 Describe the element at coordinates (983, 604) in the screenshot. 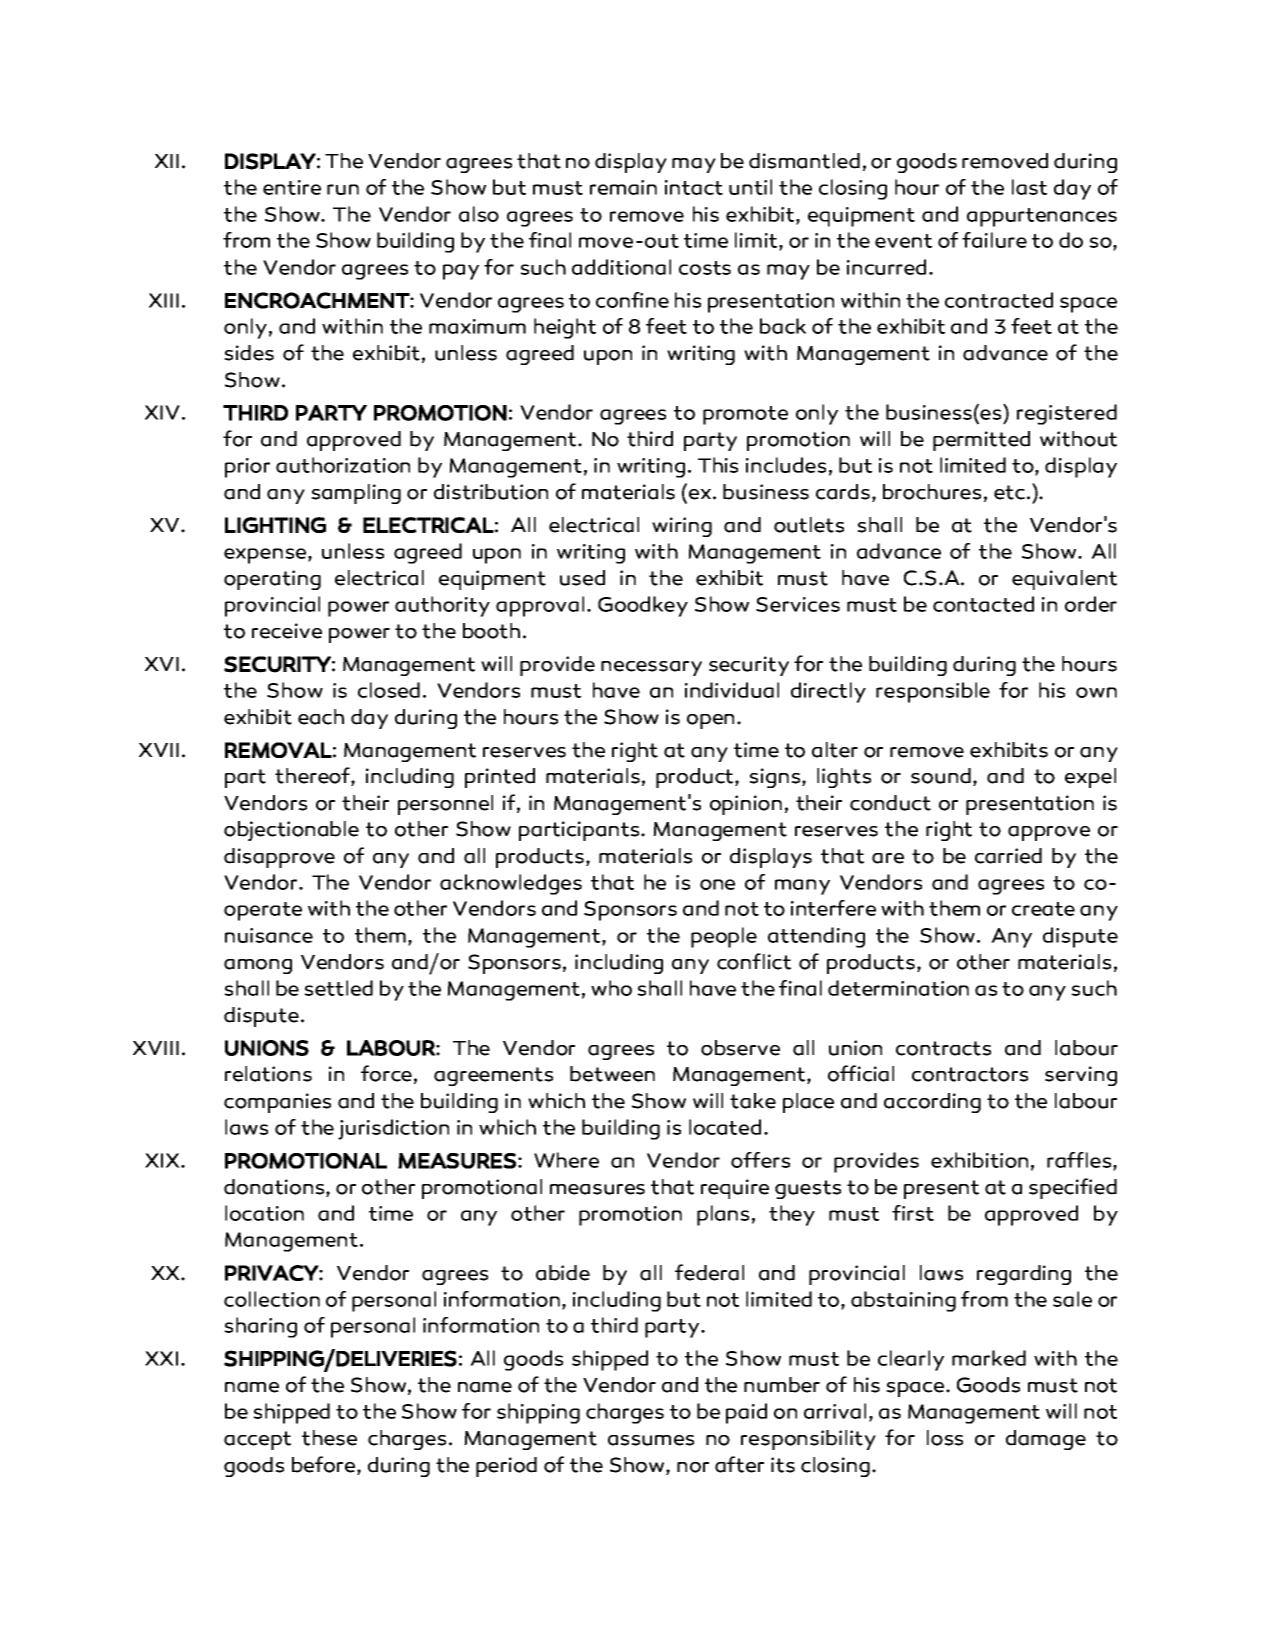

I see `contacted` at that location.
